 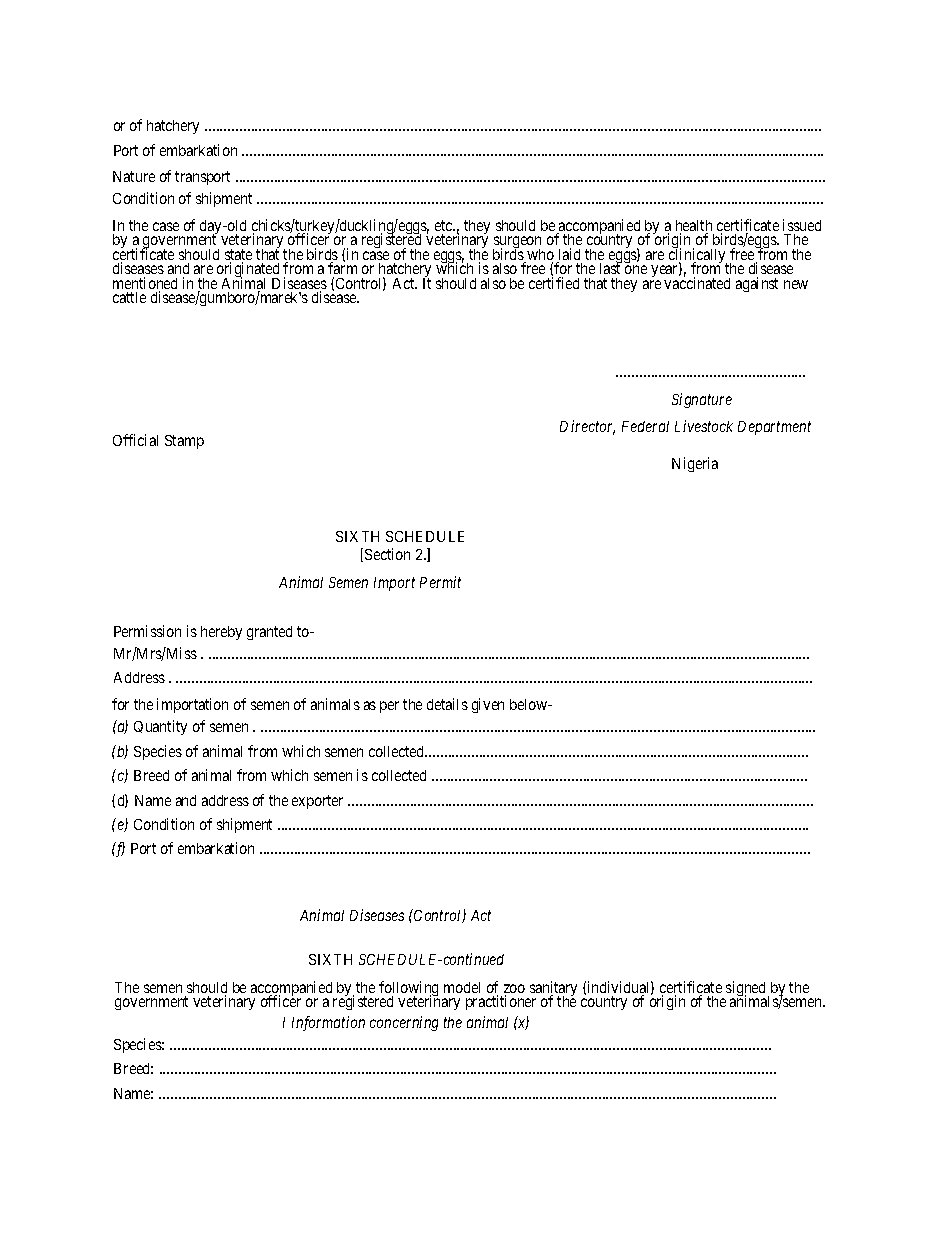 What do you see at coordinates (695, 464) in the image?
I see `Nigeria` at bounding box center [695, 464].
